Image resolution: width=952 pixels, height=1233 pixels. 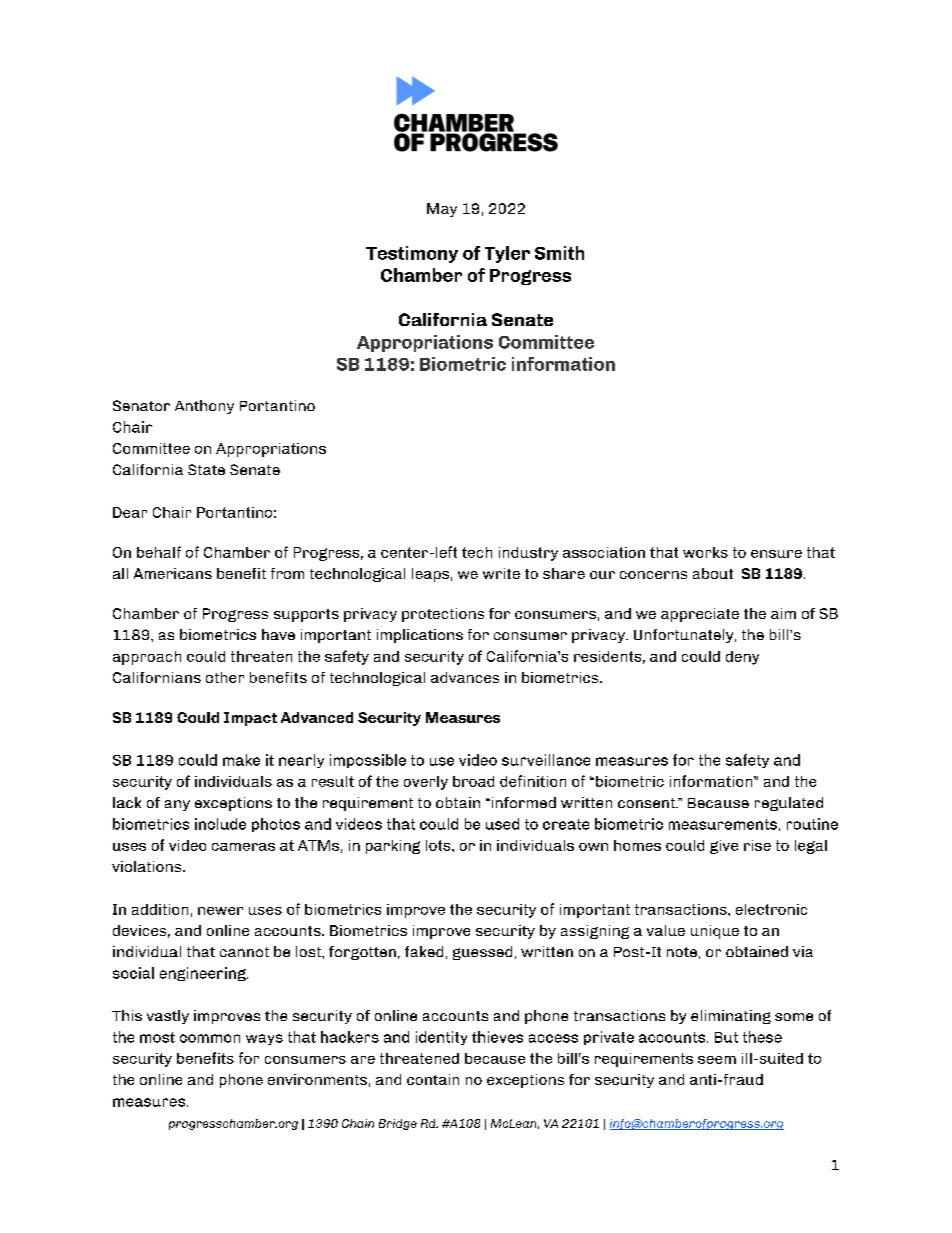 I want to click on advances, so click(x=465, y=677).
